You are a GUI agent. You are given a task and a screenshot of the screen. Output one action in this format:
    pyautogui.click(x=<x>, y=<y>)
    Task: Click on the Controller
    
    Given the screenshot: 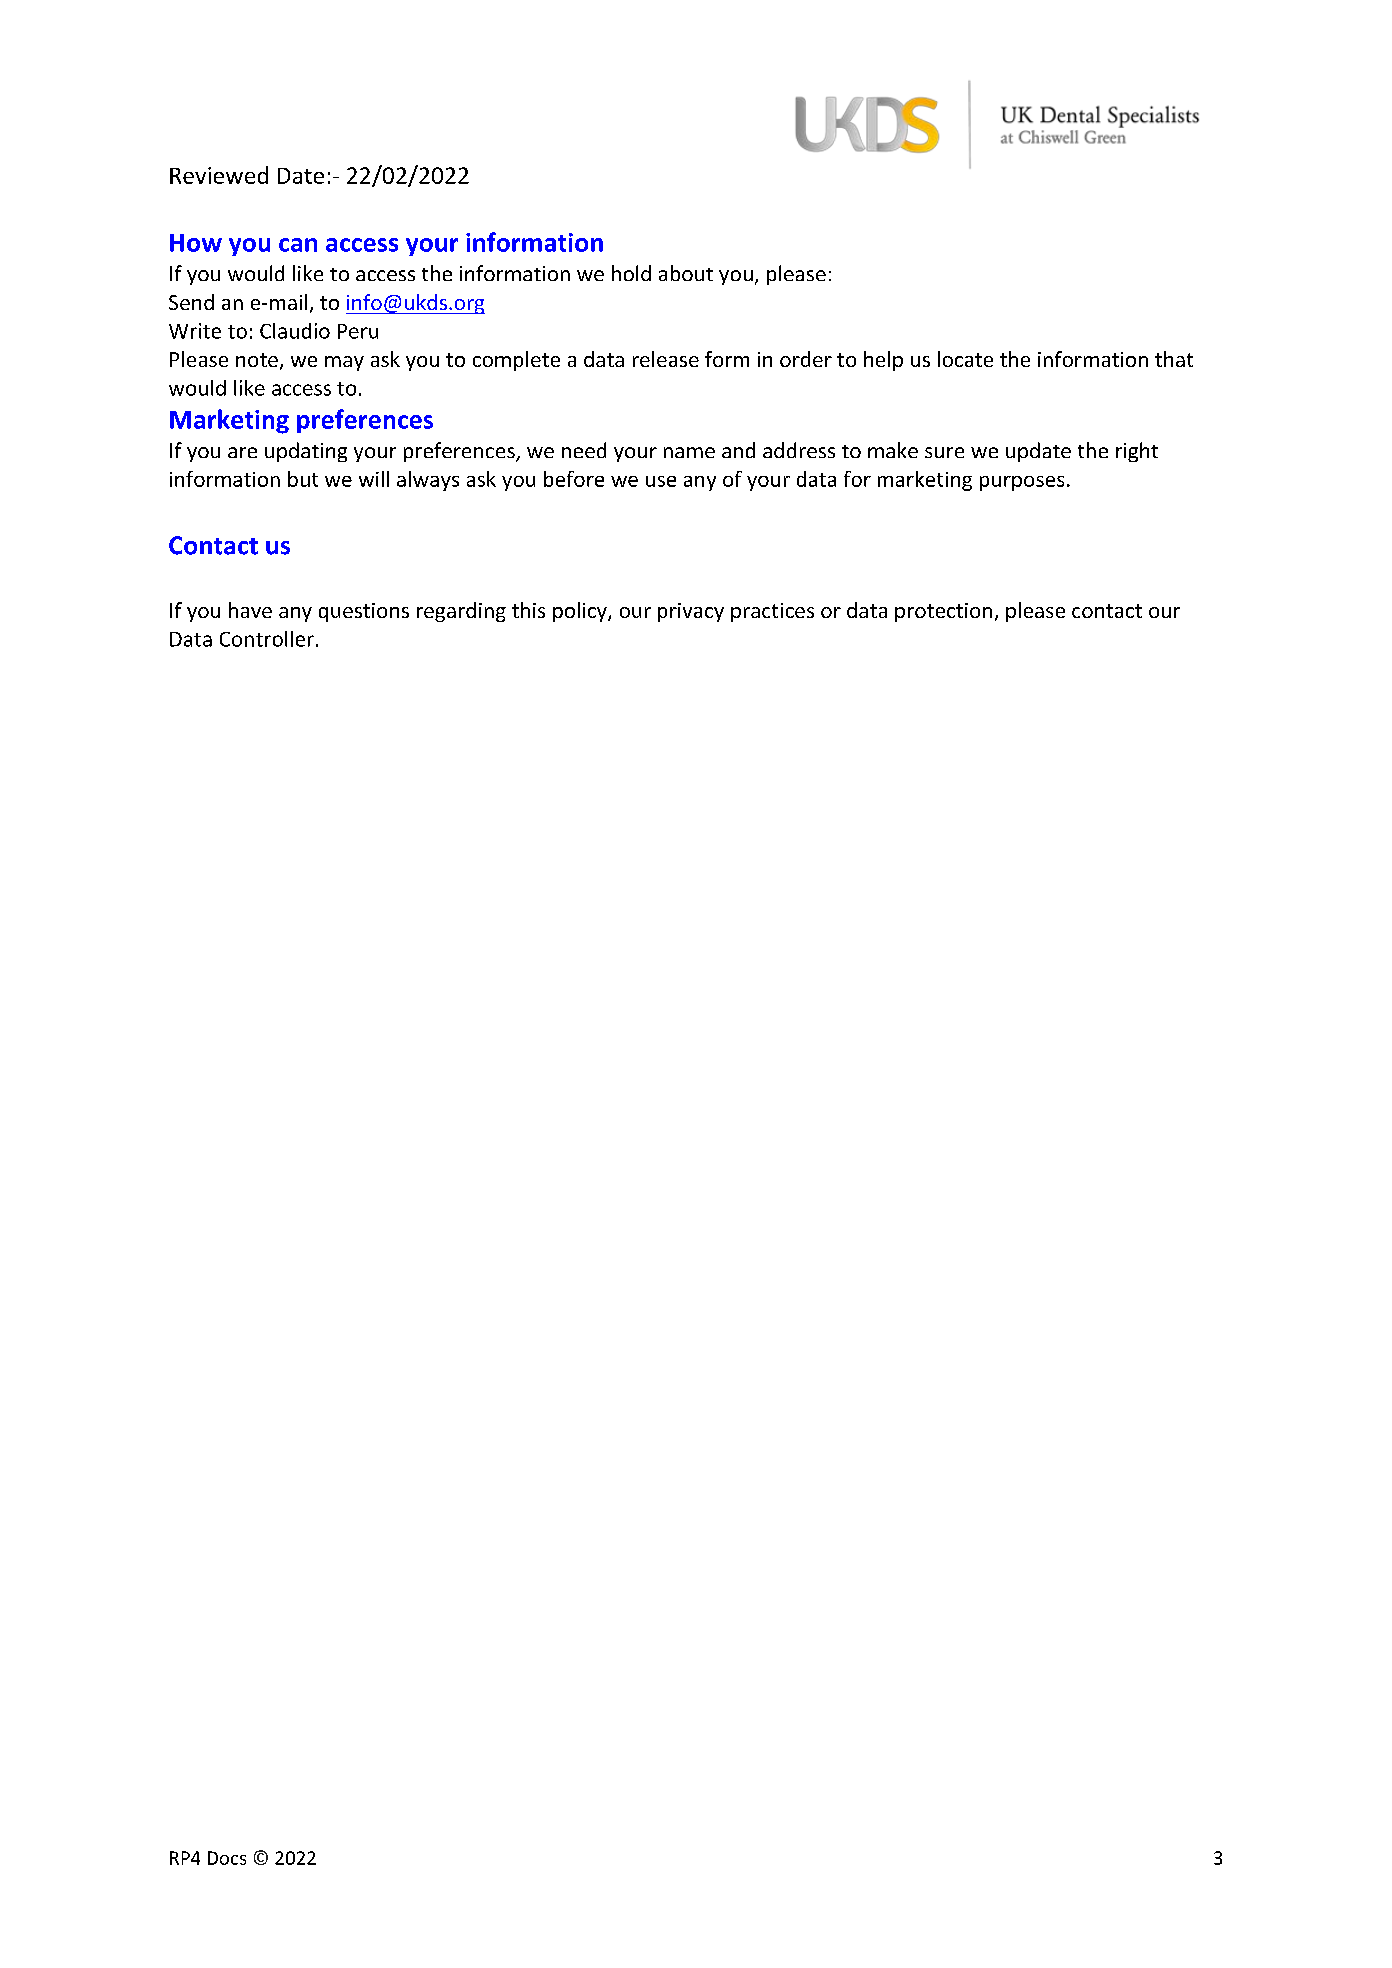 What is the action you would take?
    pyautogui.click(x=267, y=639)
